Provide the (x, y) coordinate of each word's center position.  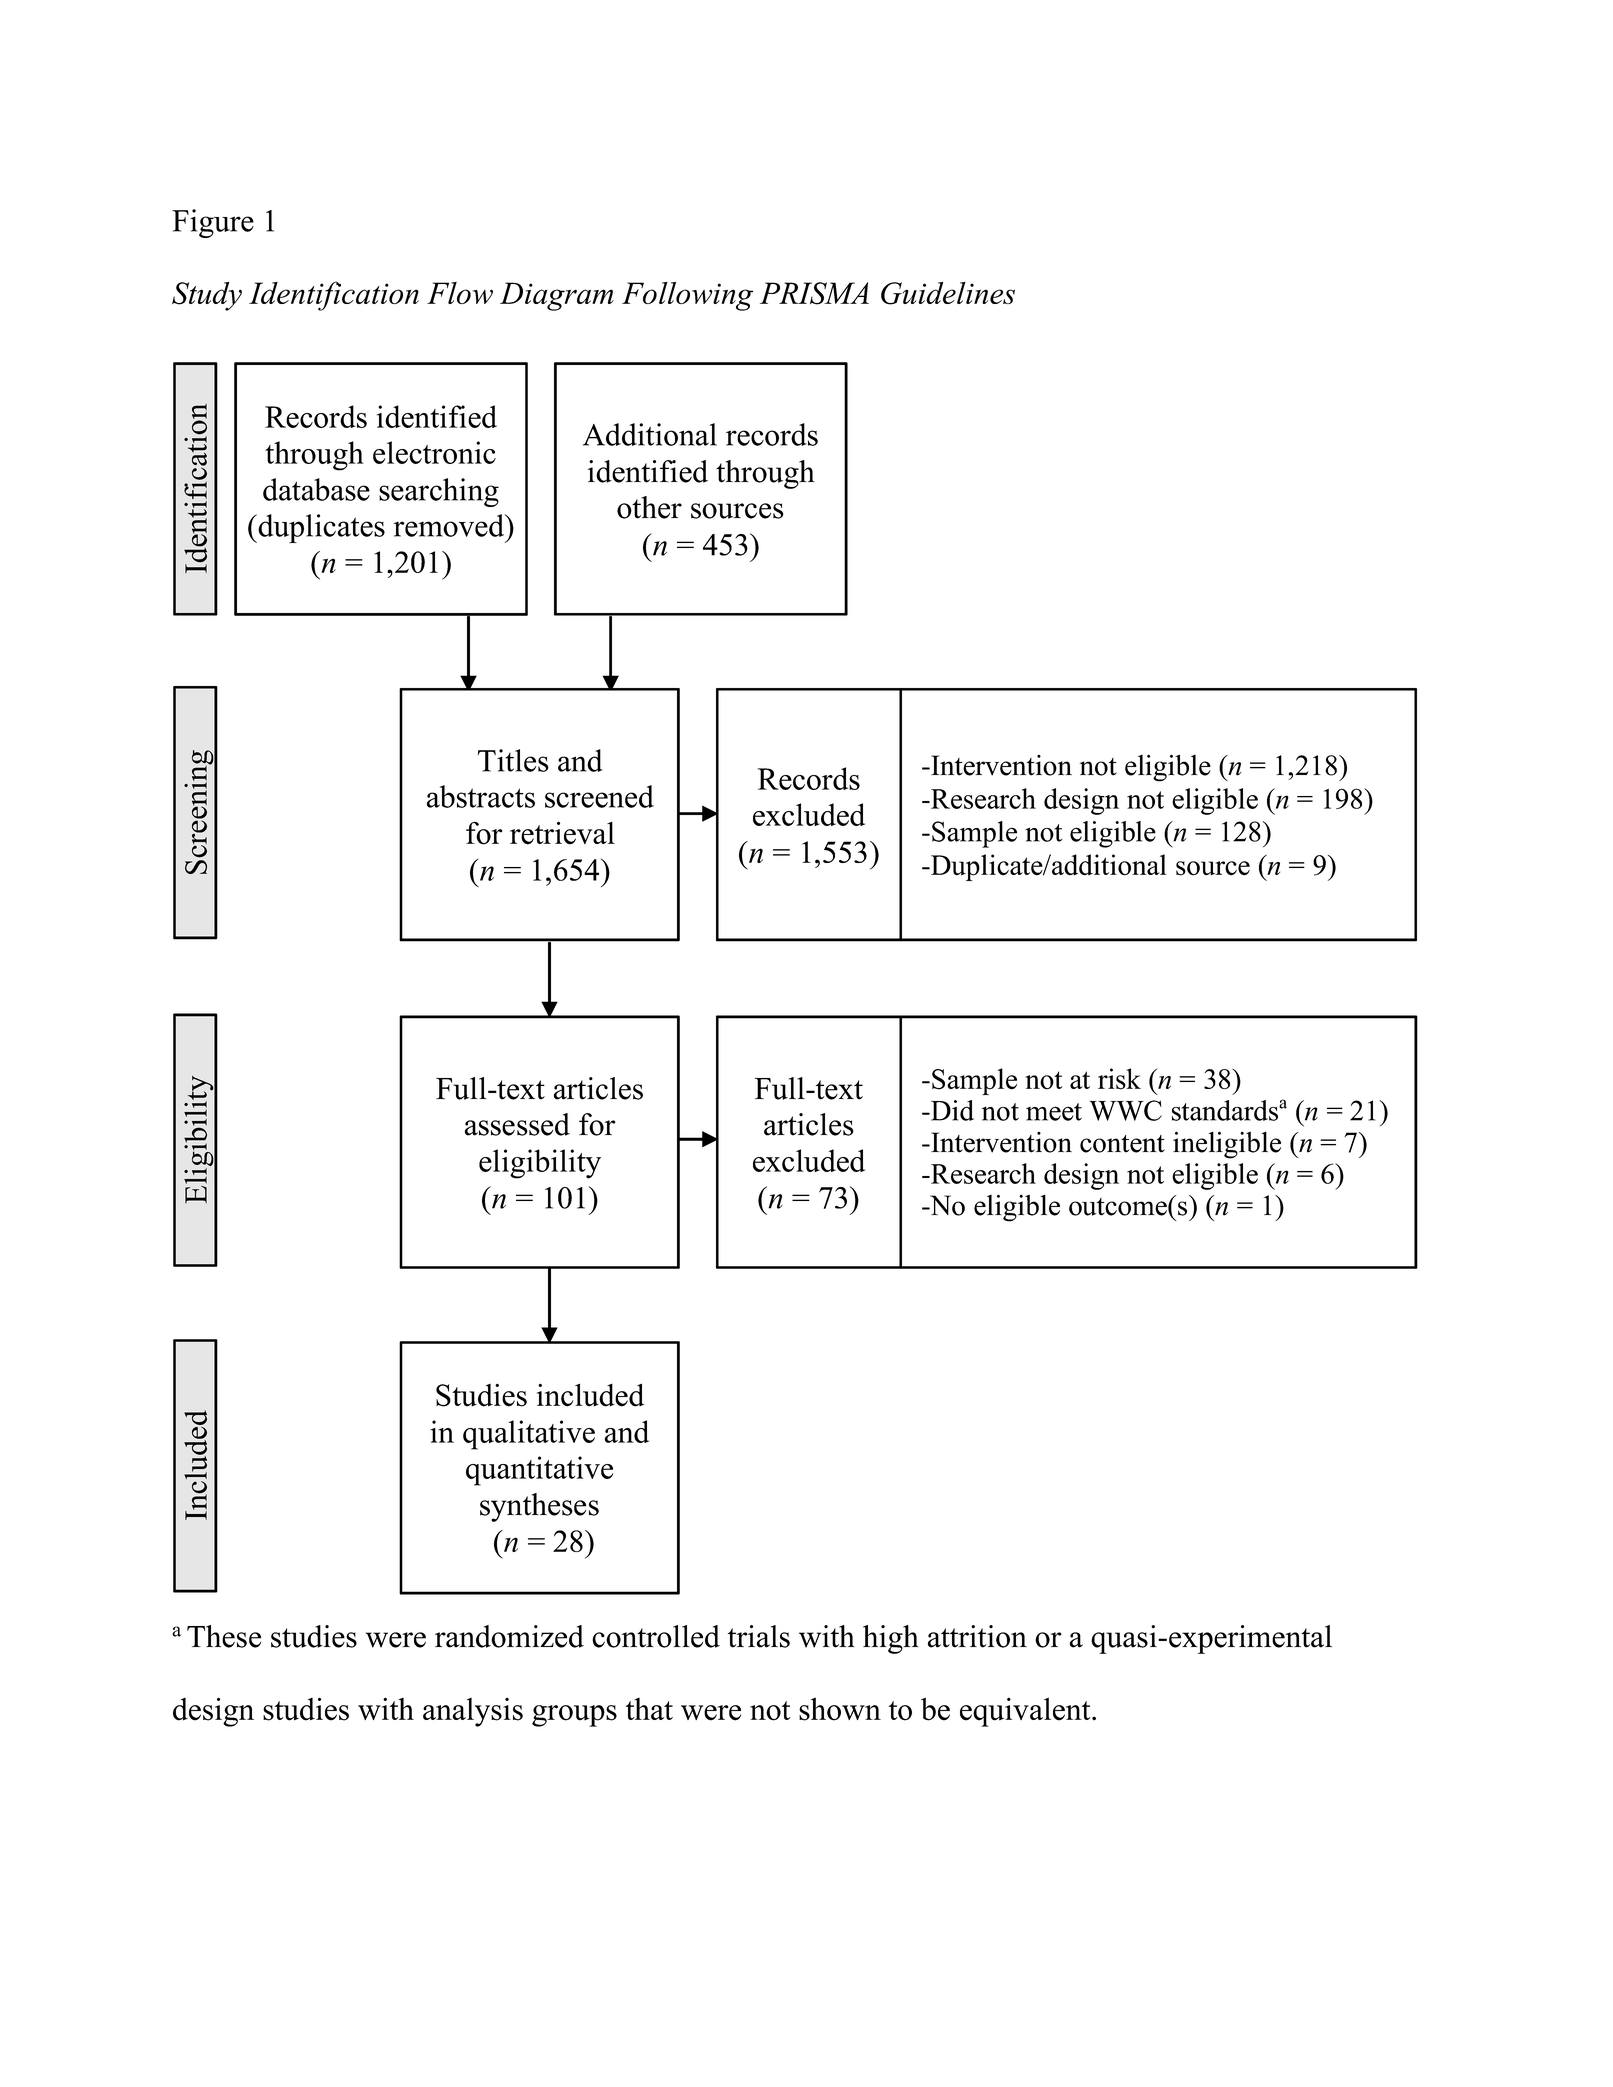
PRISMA (814, 293)
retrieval (562, 833)
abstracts (481, 796)
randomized (509, 1636)
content (1122, 1144)
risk (1119, 1079)
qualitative (529, 1435)
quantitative (539, 1471)
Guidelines (948, 293)
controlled (656, 1636)
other (649, 507)
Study (207, 296)
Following (687, 296)
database (316, 489)
